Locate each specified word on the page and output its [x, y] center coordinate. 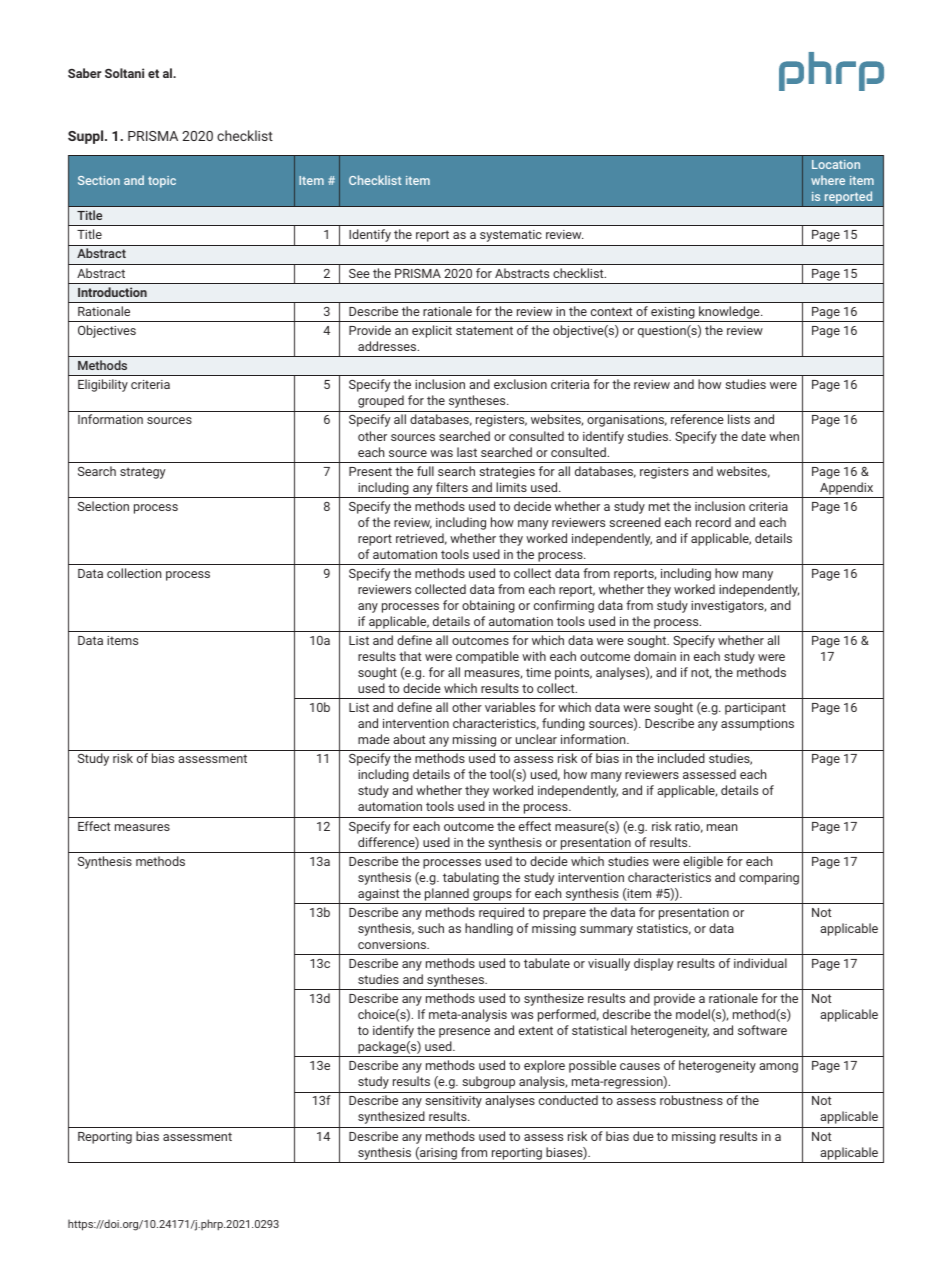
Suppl [87, 137]
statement [484, 330]
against [378, 895]
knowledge [729, 314]
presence [464, 1033]
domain [655, 656]
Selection [103, 506]
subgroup [488, 1082]
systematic [511, 236]
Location [836, 164]
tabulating [471, 878]
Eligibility [103, 385]
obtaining [488, 606]
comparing [769, 879]
